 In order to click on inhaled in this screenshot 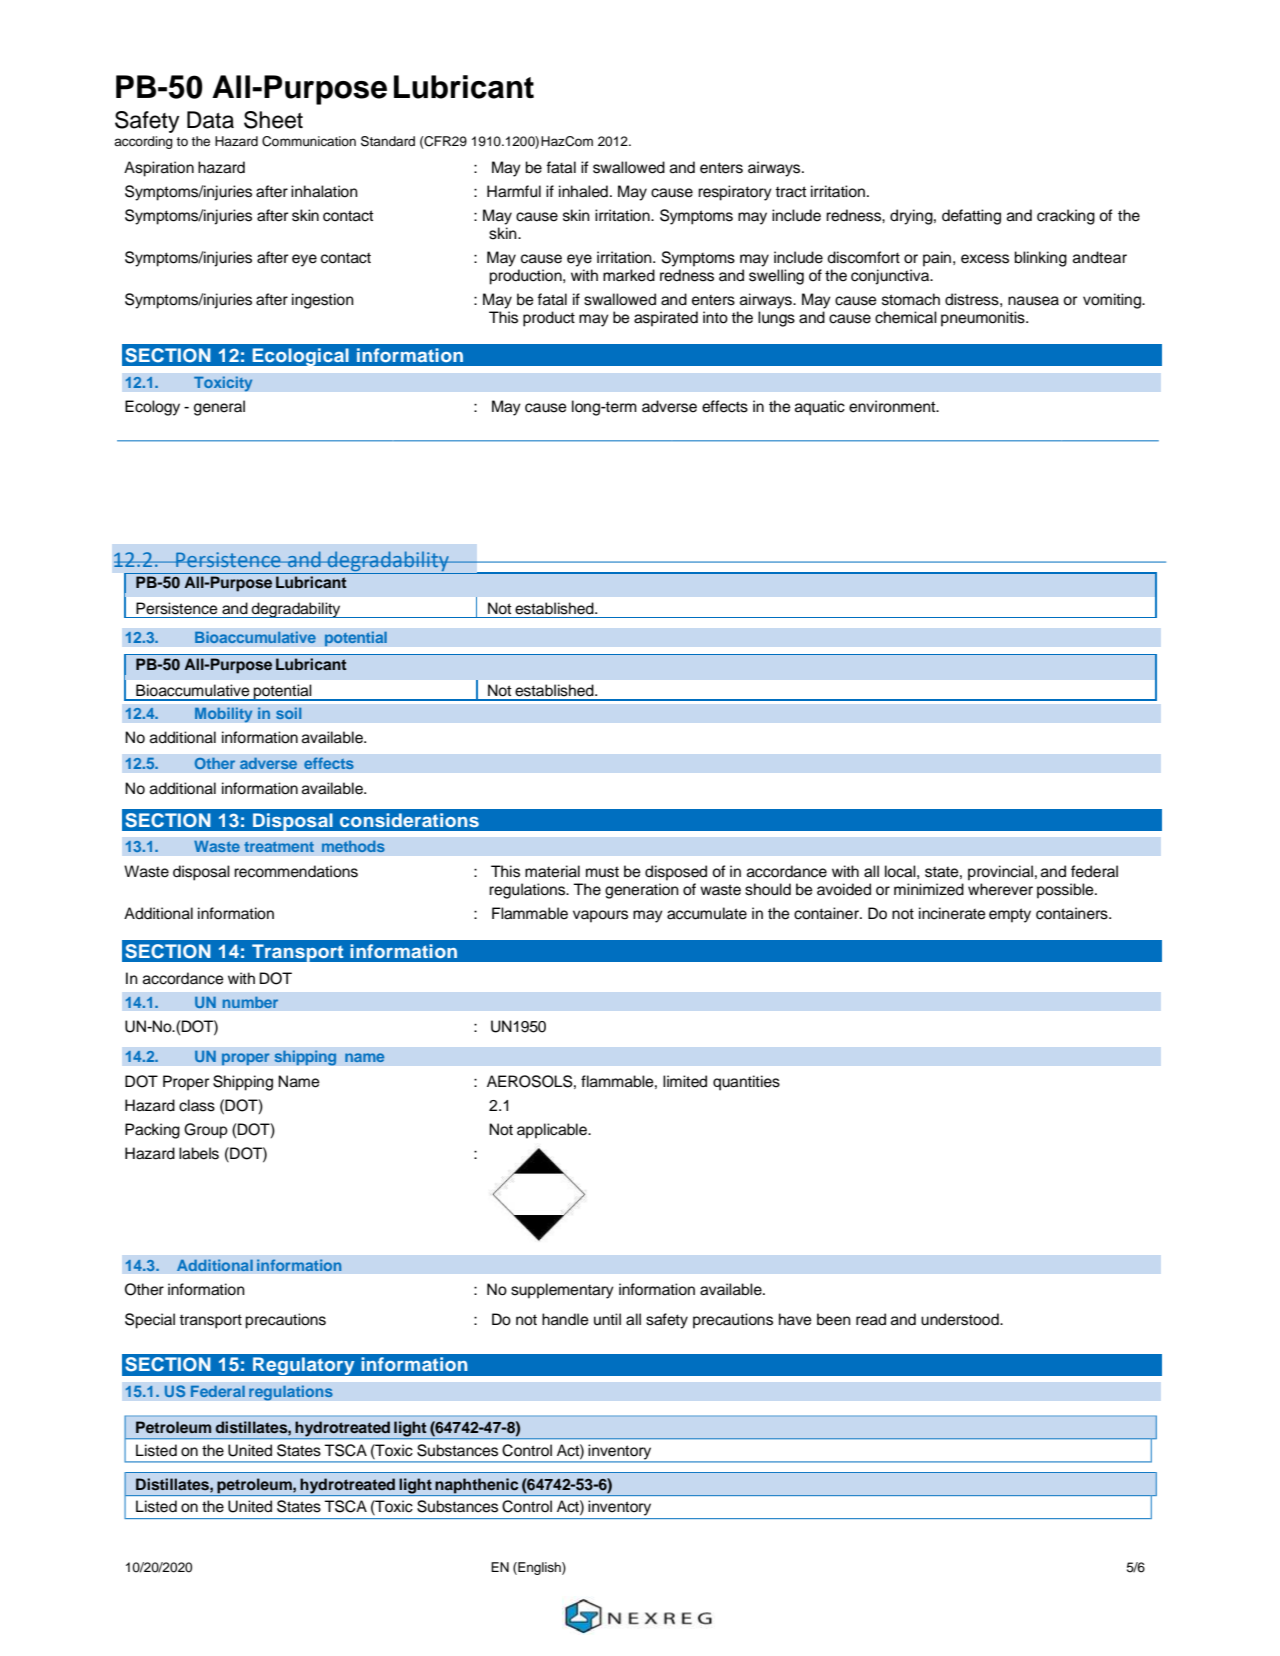, I will do `click(583, 191)`.
